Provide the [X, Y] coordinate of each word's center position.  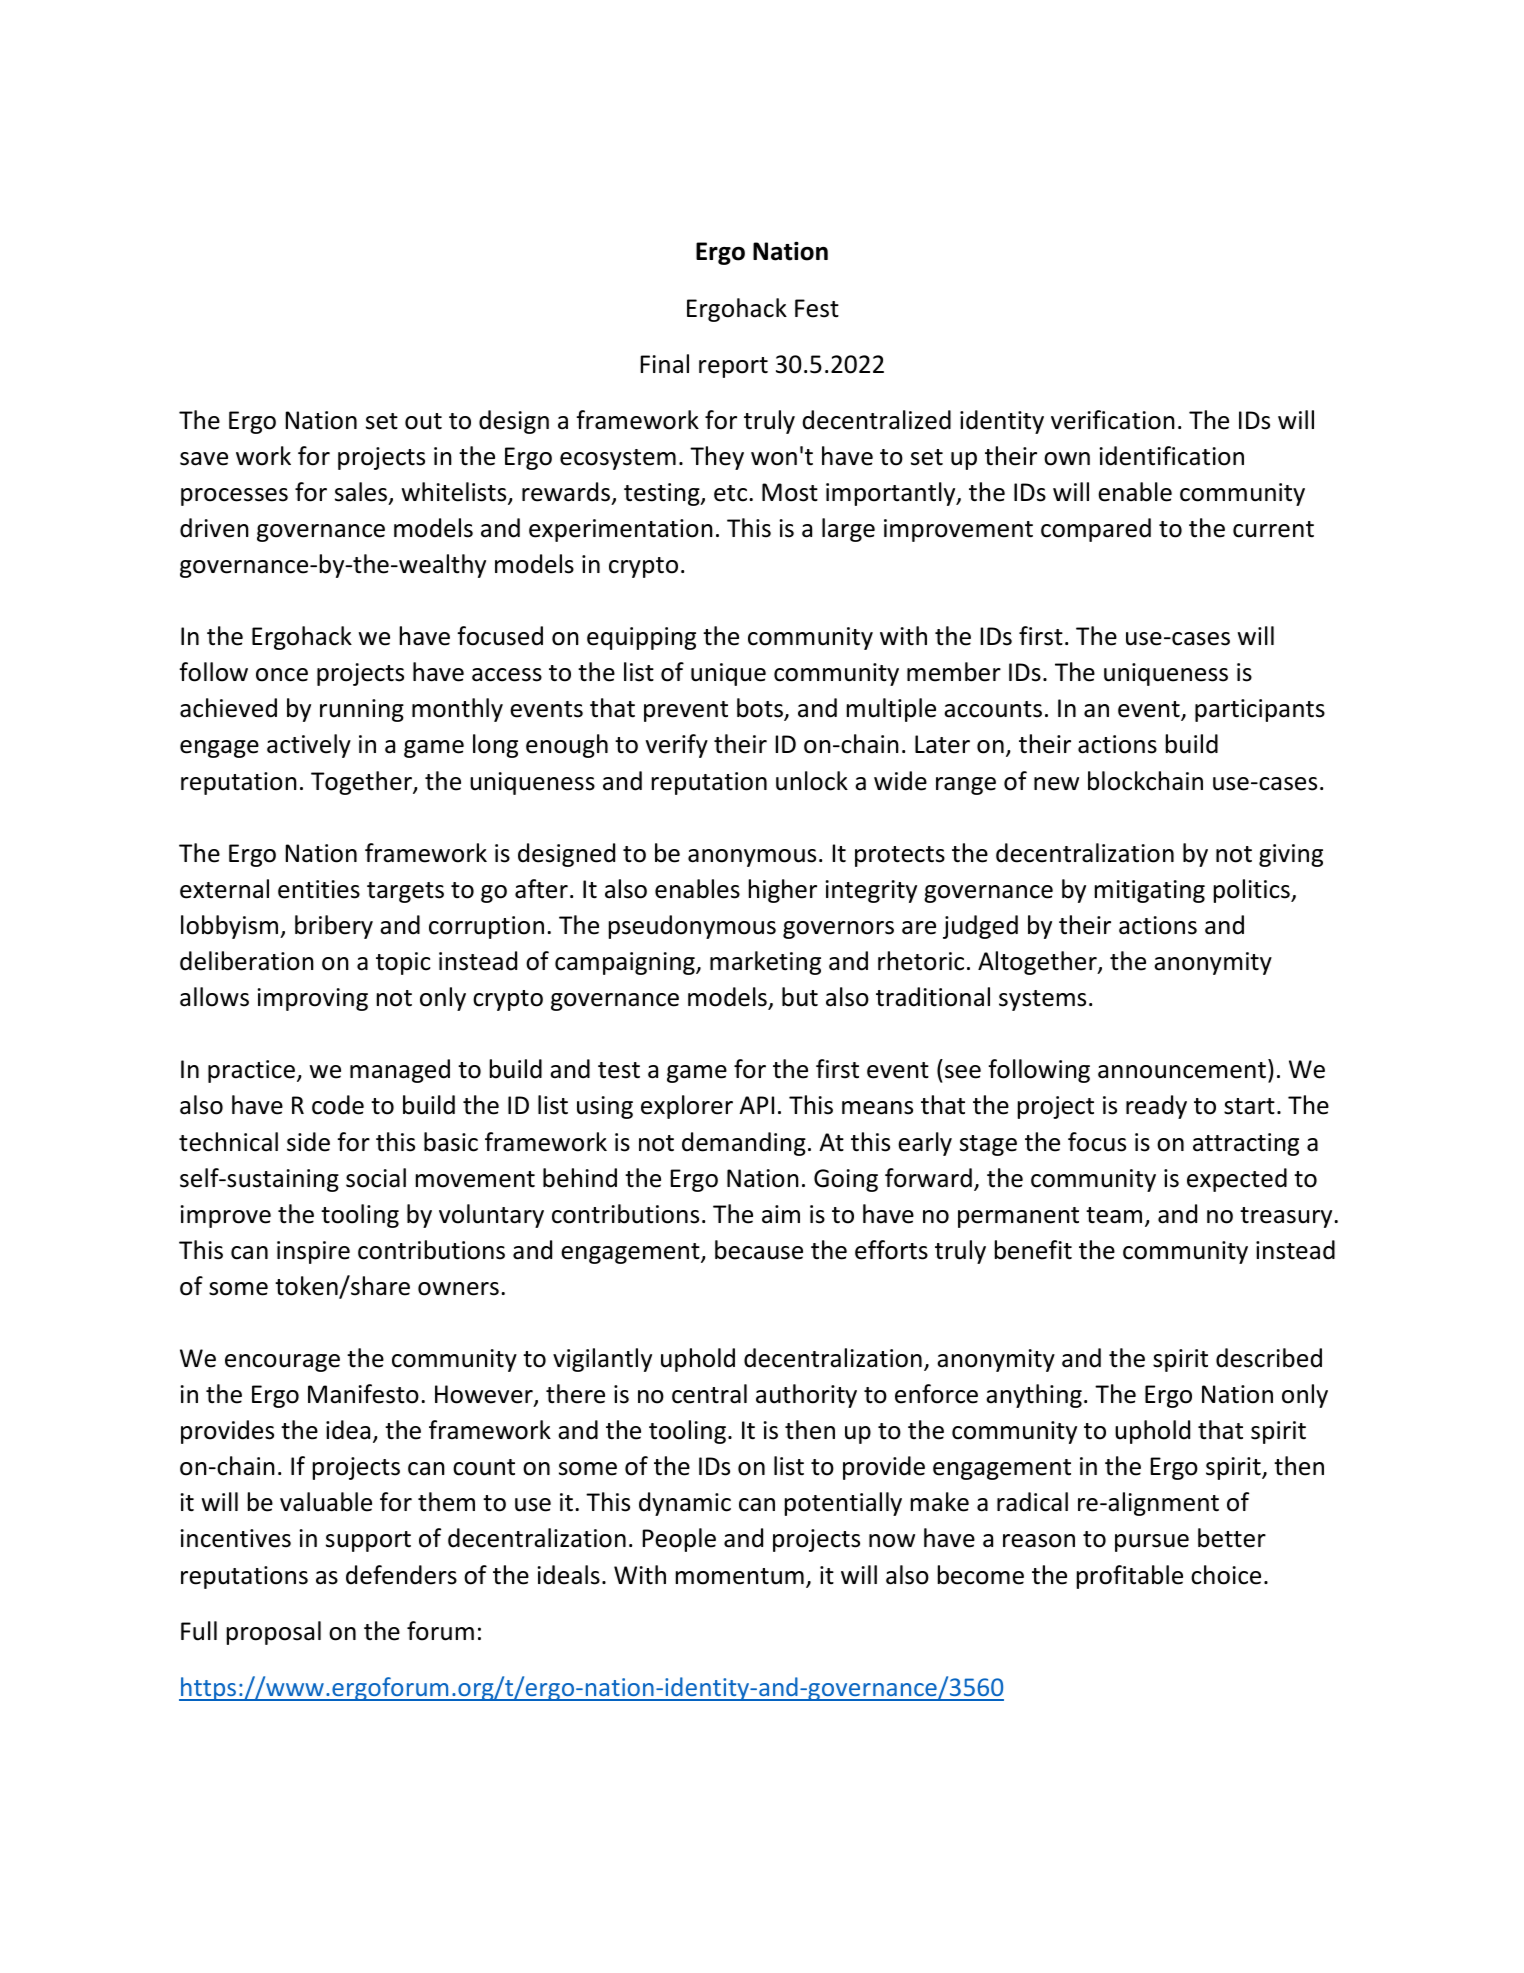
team [1114, 1215]
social [376, 1178]
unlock [812, 781]
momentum [740, 1576]
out [423, 421]
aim [781, 1214]
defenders [401, 1575]
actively [309, 746]
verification [1113, 420]
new [1056, 784]
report [733, 367]
